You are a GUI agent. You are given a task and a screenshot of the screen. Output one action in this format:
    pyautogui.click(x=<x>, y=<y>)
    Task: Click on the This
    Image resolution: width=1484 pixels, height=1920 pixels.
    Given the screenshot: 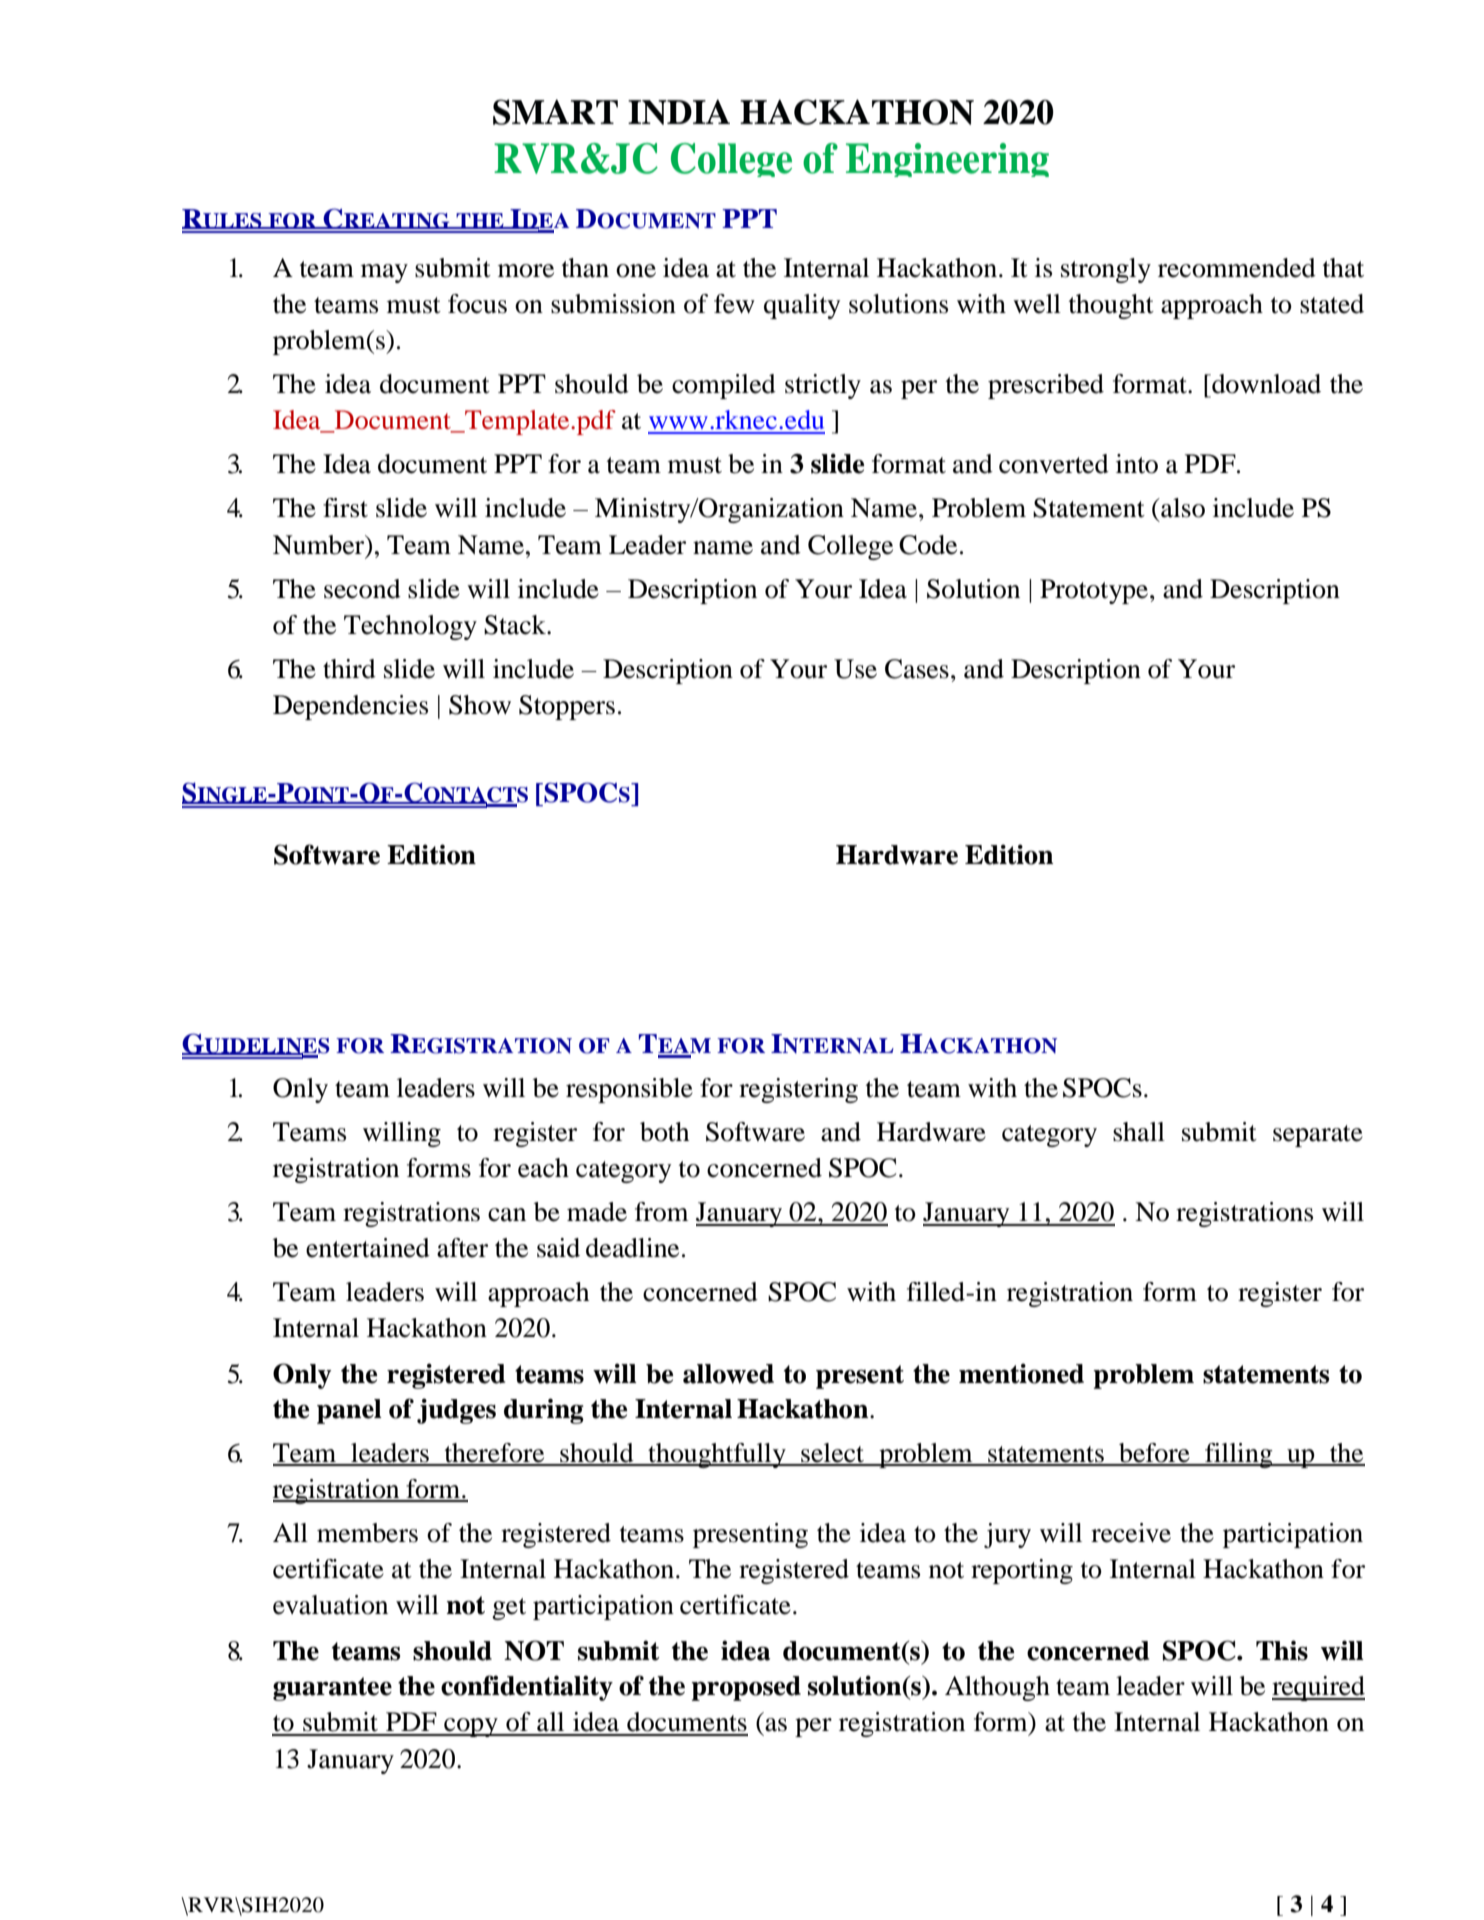 What is the action you would take?
    pyautogui.click(x=1282, y=1650)
